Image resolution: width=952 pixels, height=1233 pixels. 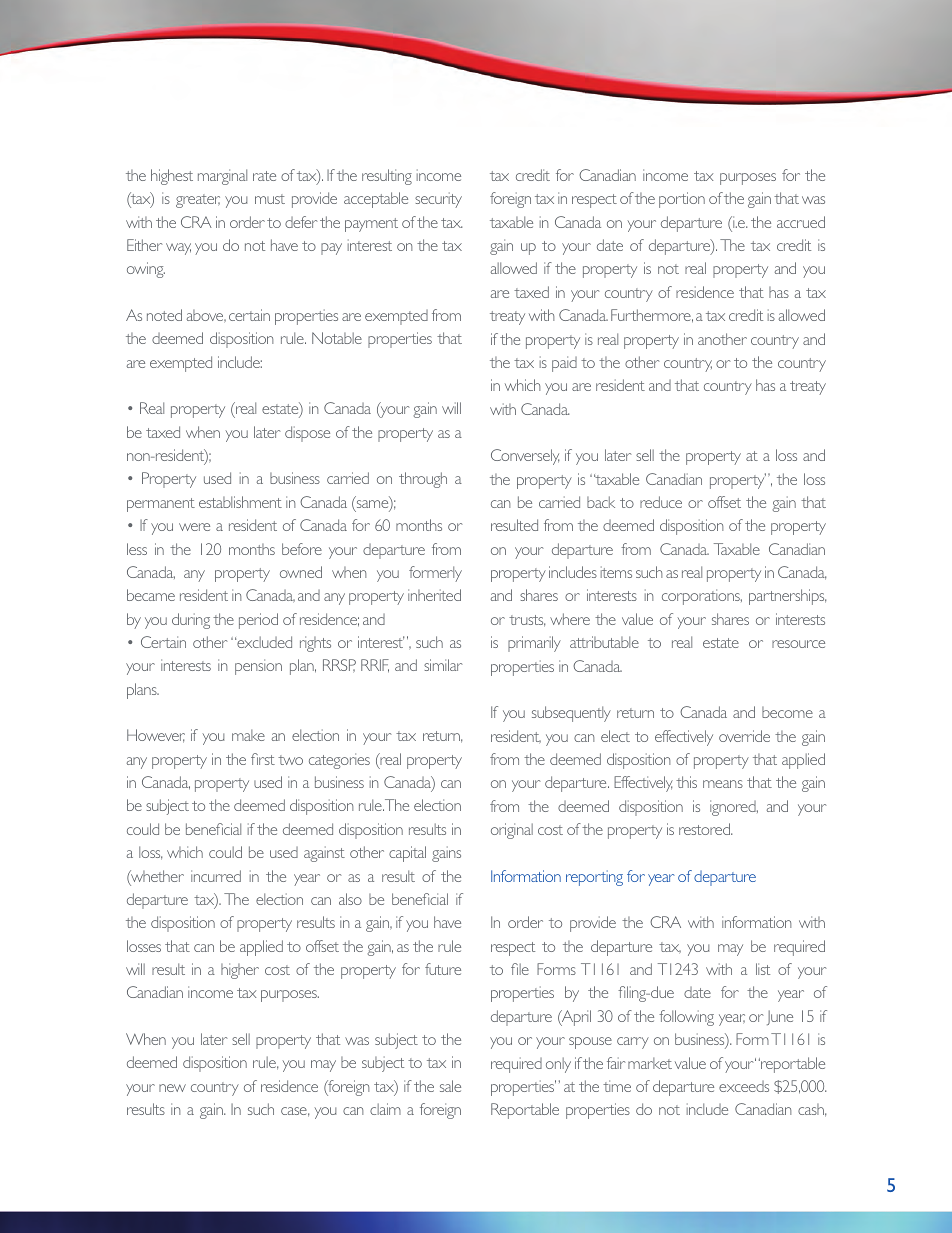 What do you see at coordinates (661, 502) in the page?
I see `reduce` at bounding box center [661, 502].
